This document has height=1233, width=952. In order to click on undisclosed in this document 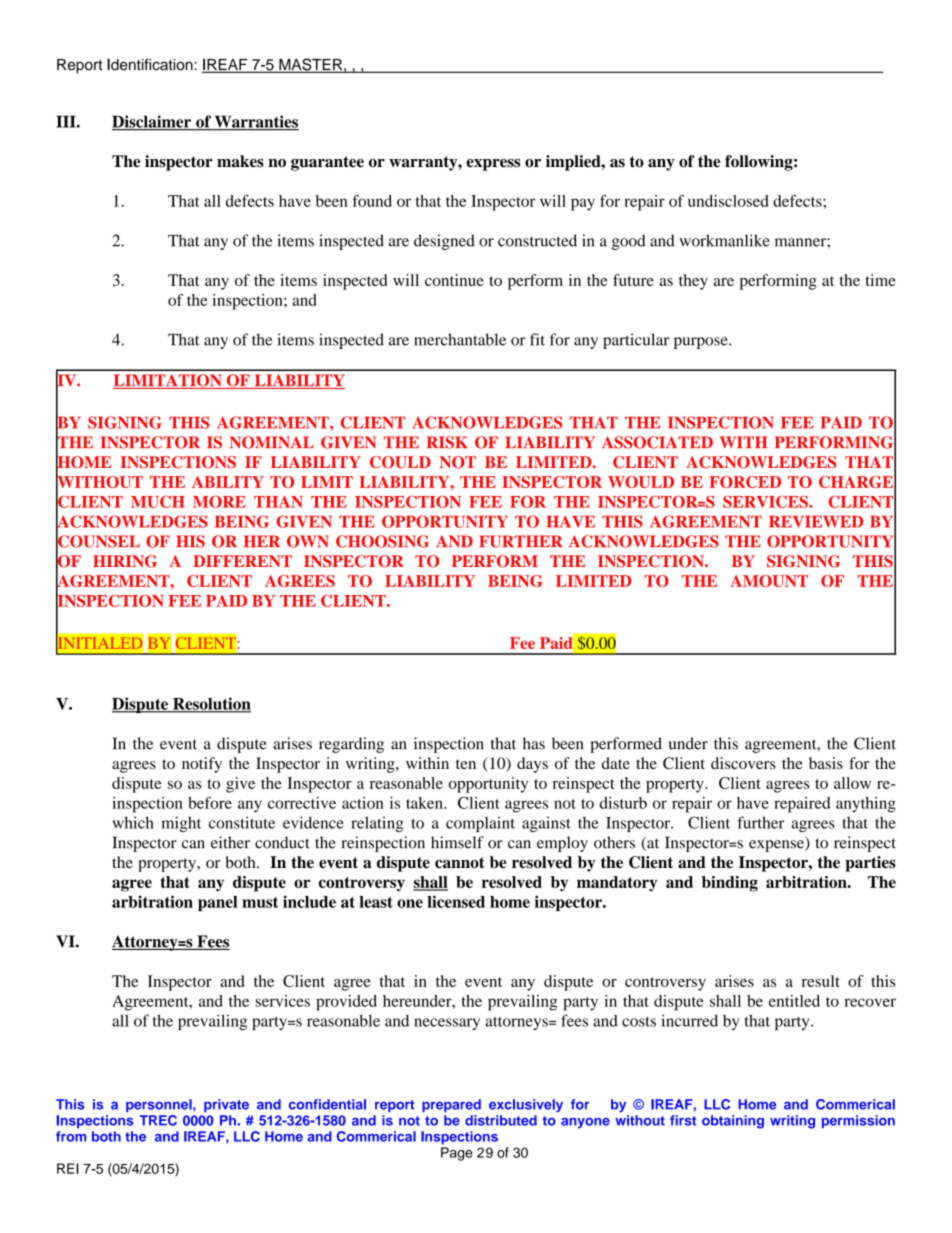, I will do `click(728, 201)`.
